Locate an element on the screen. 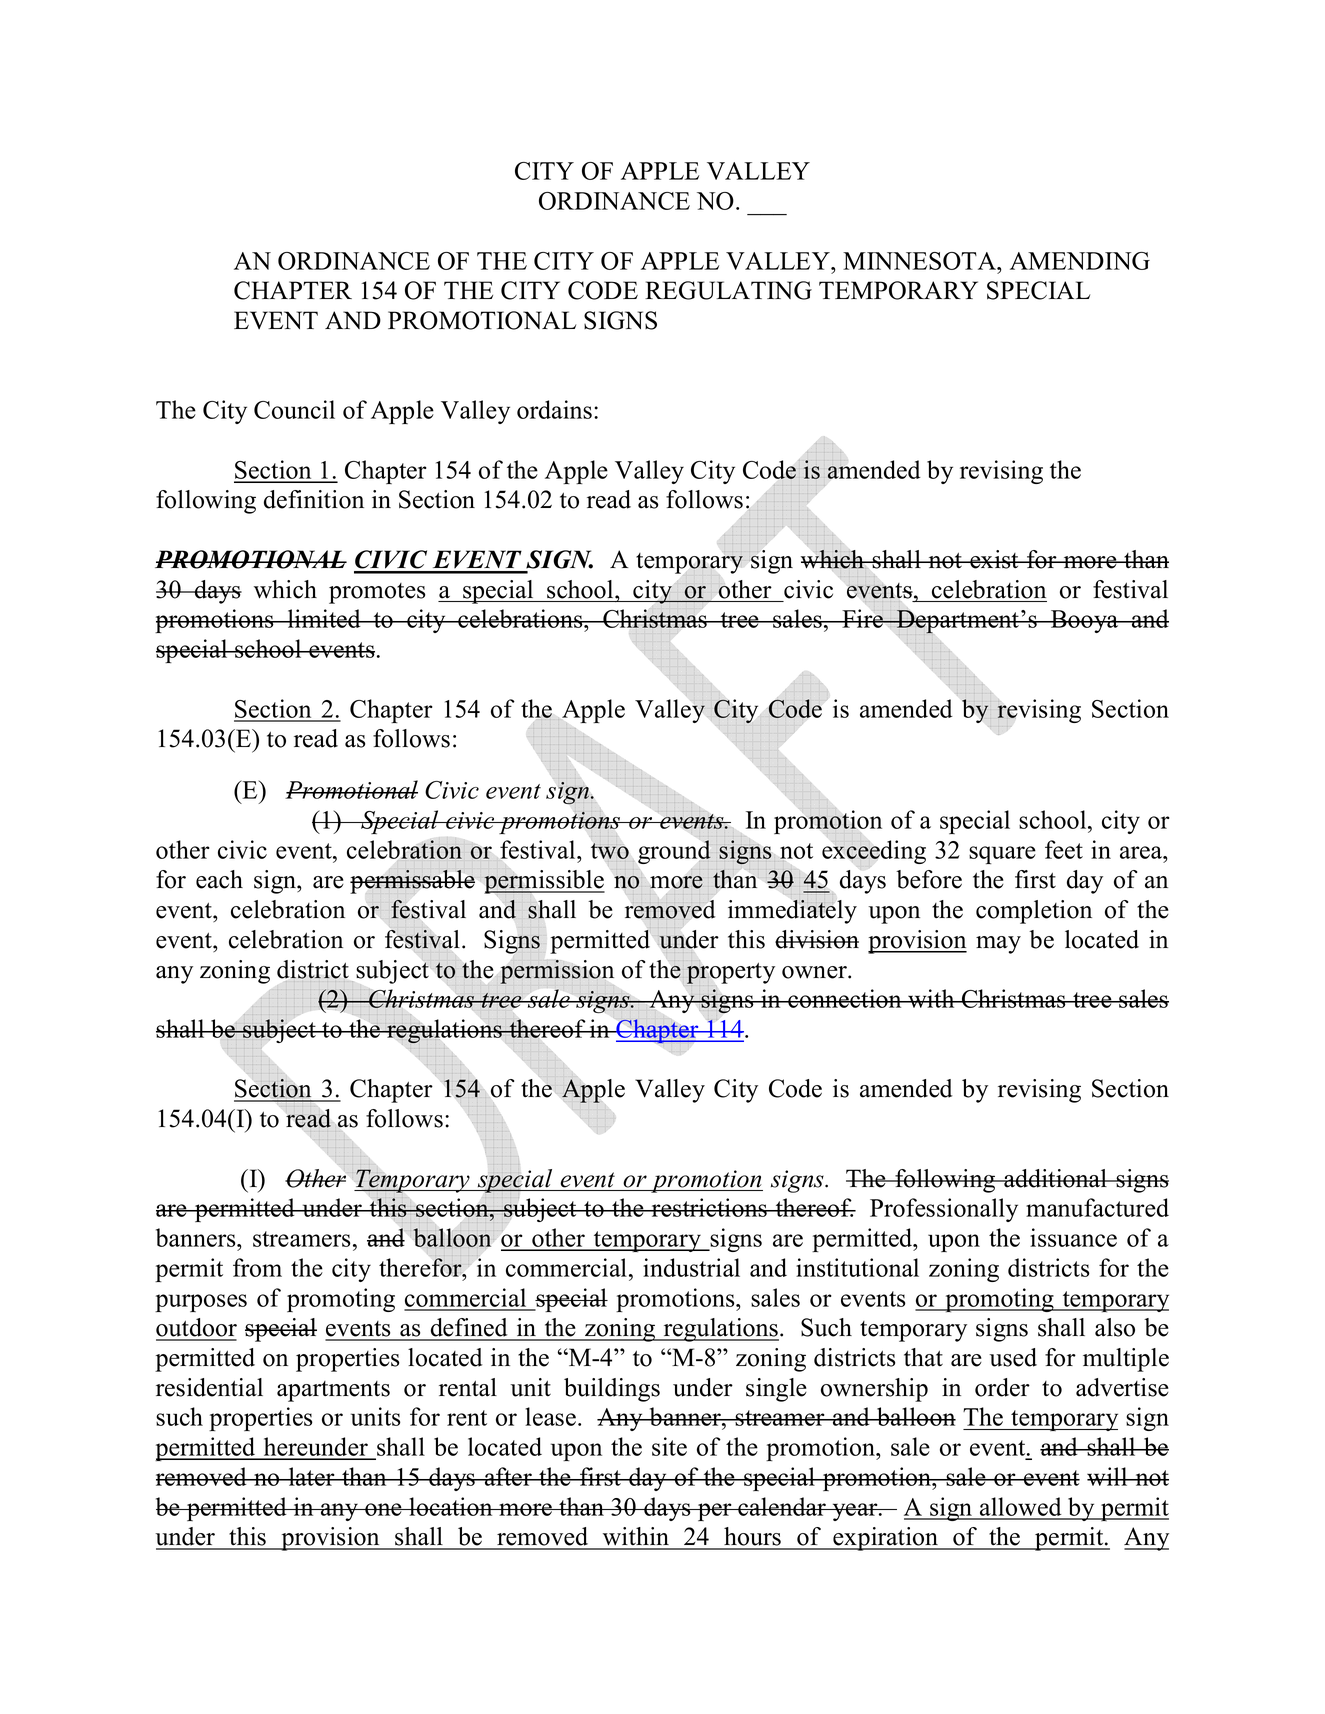 Image resolution: width=1325 pixels, height=1714 pixels. Council is located at coordinates (294, 409).
